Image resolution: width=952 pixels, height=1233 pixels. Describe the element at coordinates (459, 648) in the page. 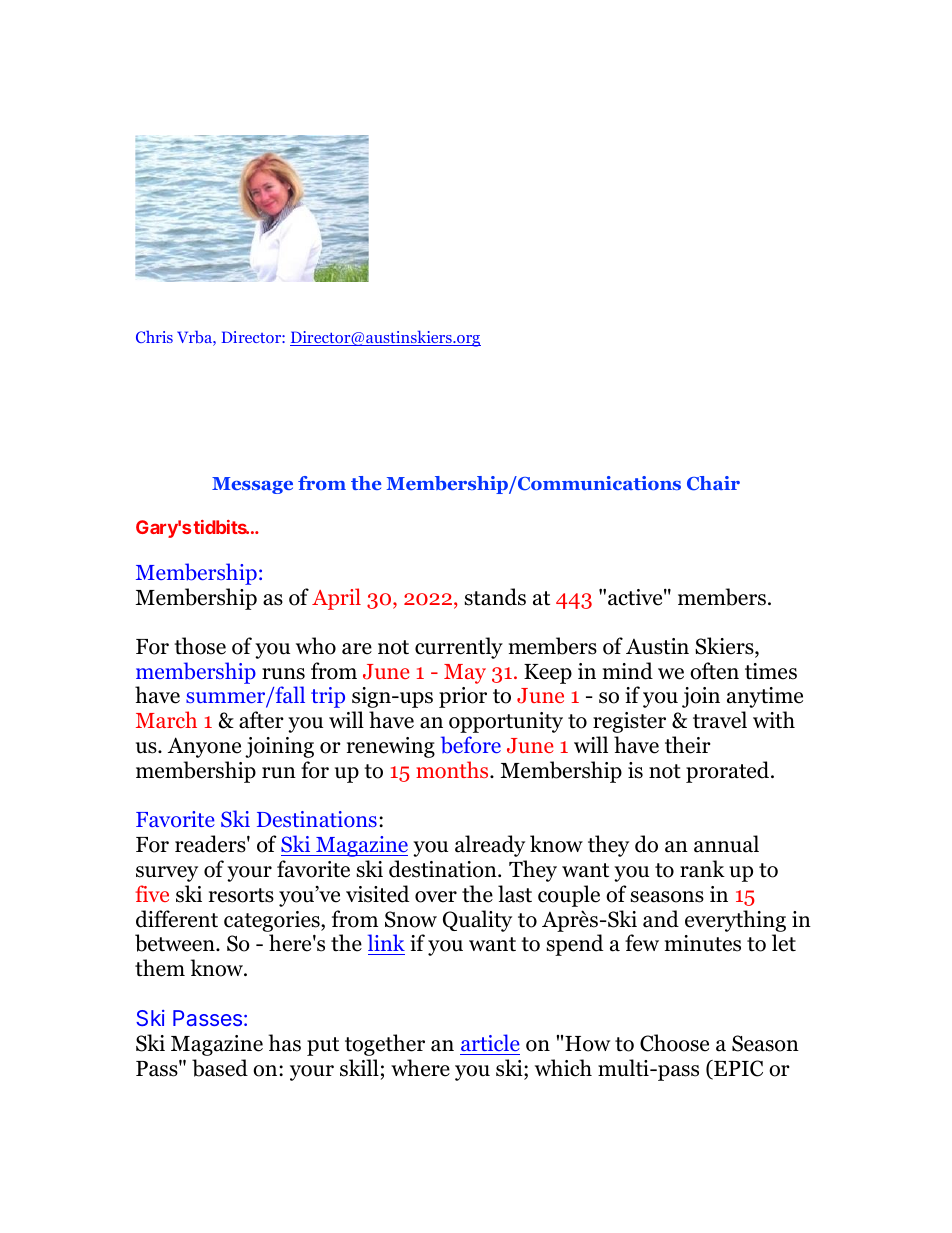

I see `currently` at that location.
